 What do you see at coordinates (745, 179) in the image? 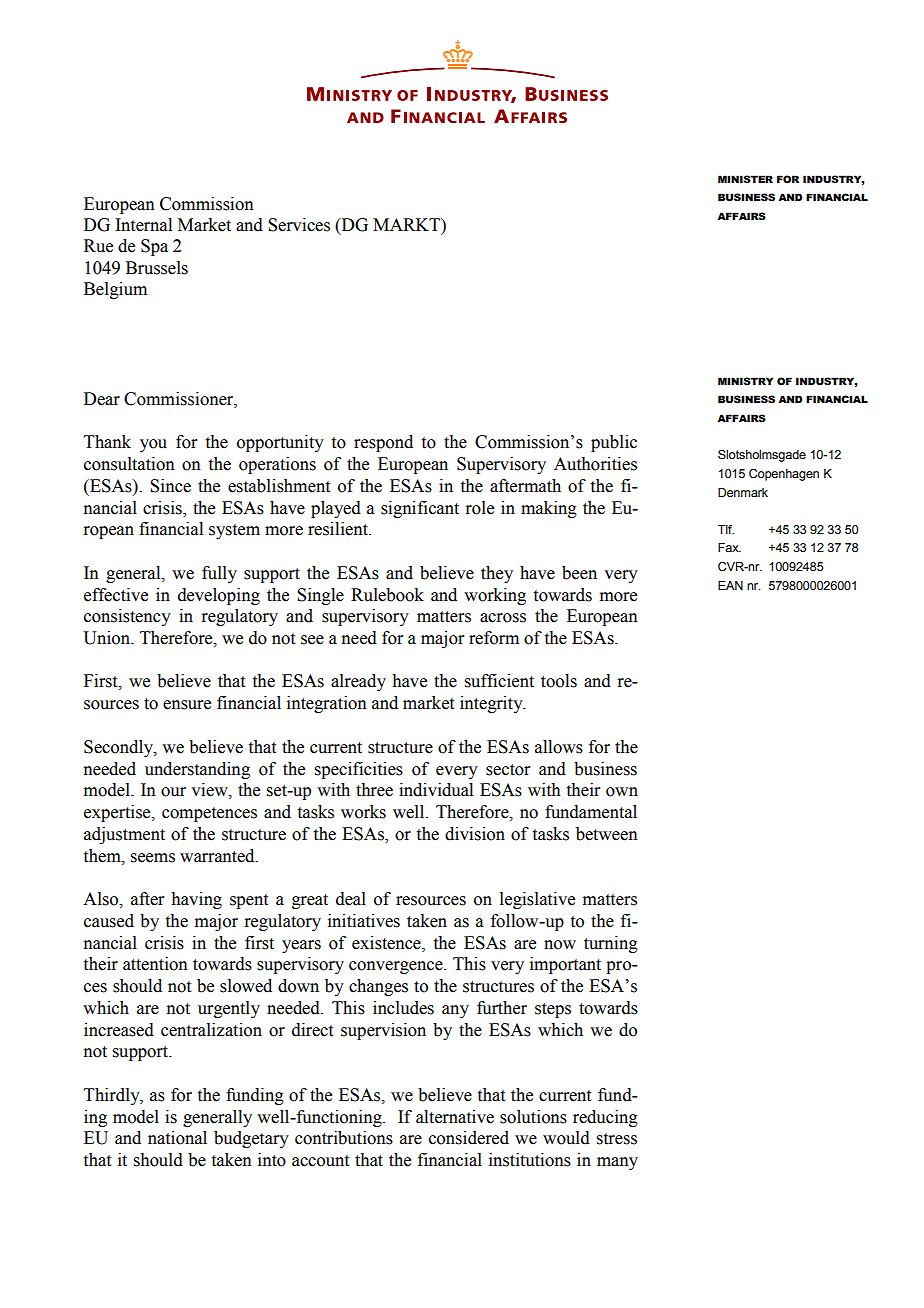
I see `MINISTER` at bounding box center [745, 179].
